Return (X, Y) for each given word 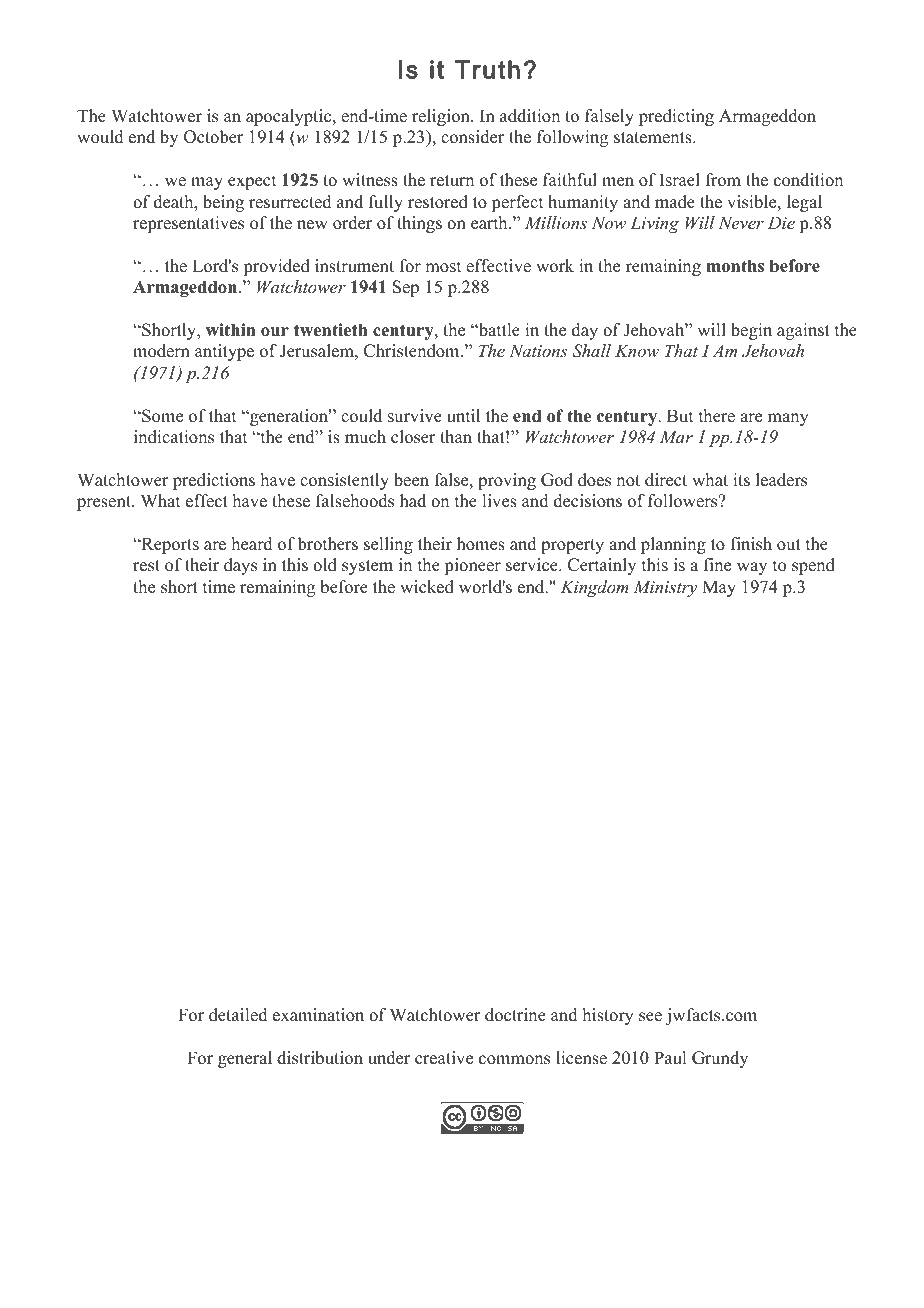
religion (442, 117)
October (214, 137)
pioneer (472, 566)
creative (444, 1058)
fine (717, 565)
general (245, 1059)
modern (161, 351)
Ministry (665, 588)
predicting (676, 117)
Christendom (413, 351)
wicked (427, 587)
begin (751, 331)
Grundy (720, 1059)
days (240, 566)
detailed (238, 1015)
